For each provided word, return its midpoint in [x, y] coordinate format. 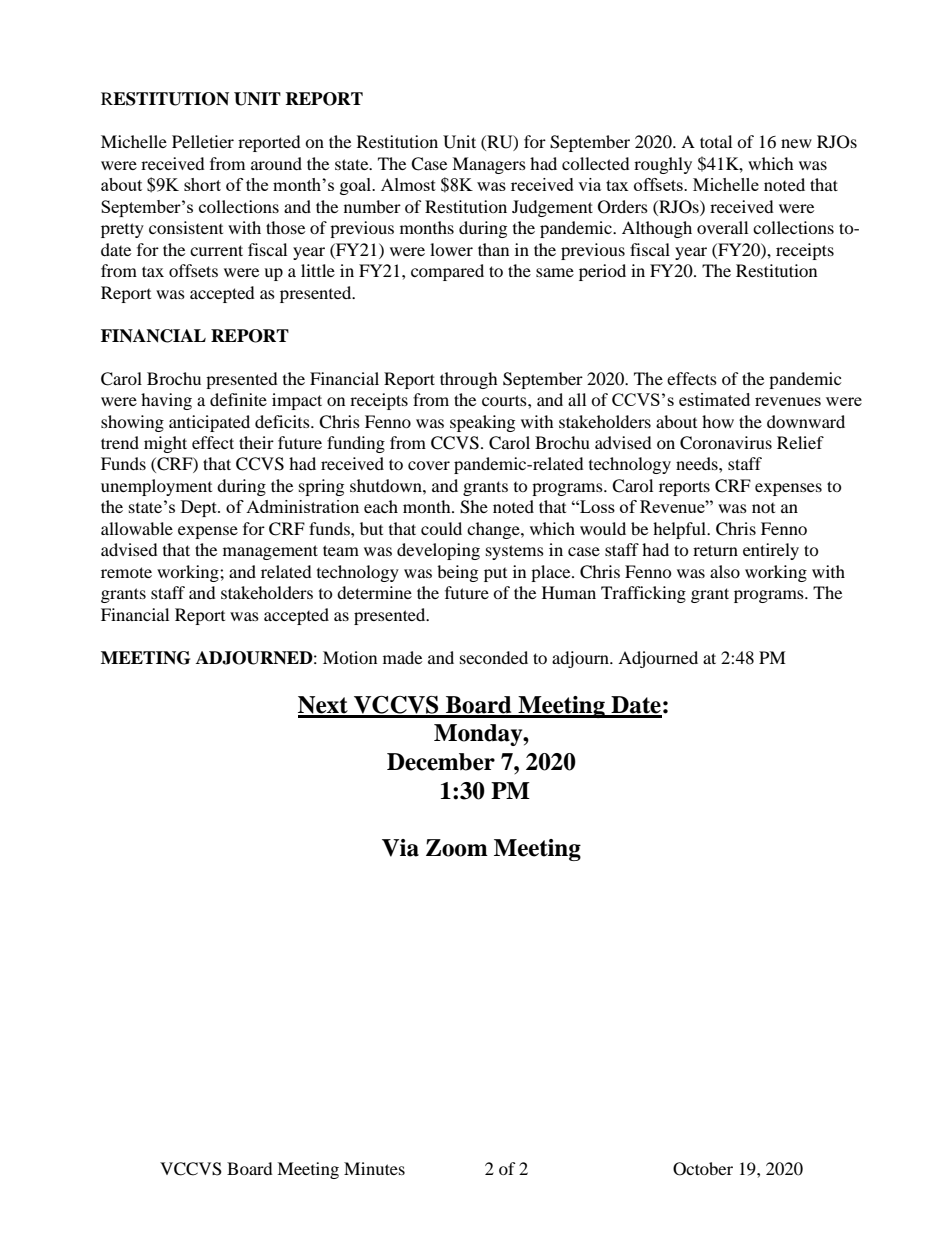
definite [238, 399]
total [716, 141]
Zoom [457, 848]
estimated [714, 399]
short [202, 184]
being [457, 573]
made [402, 657]
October [703, 1169]
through [469, 380]
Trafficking [643, 594]
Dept [200, 508]
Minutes [374, 1168]
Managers [489, 165]
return [715, 550]
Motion [350, 657]
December [441, 762]
